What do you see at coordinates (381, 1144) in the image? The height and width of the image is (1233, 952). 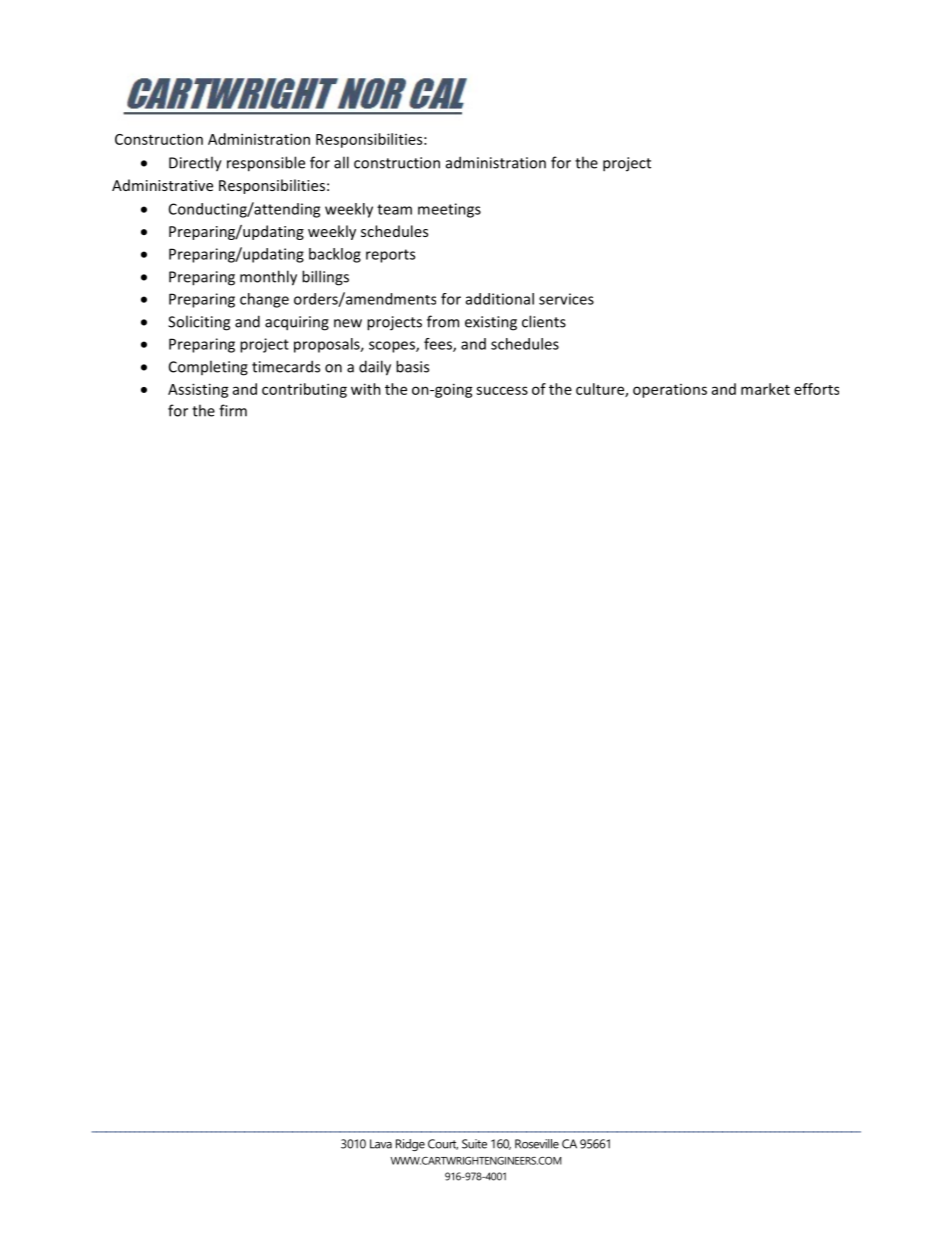 I see `Lava` at bounding box center [381, 1144].
